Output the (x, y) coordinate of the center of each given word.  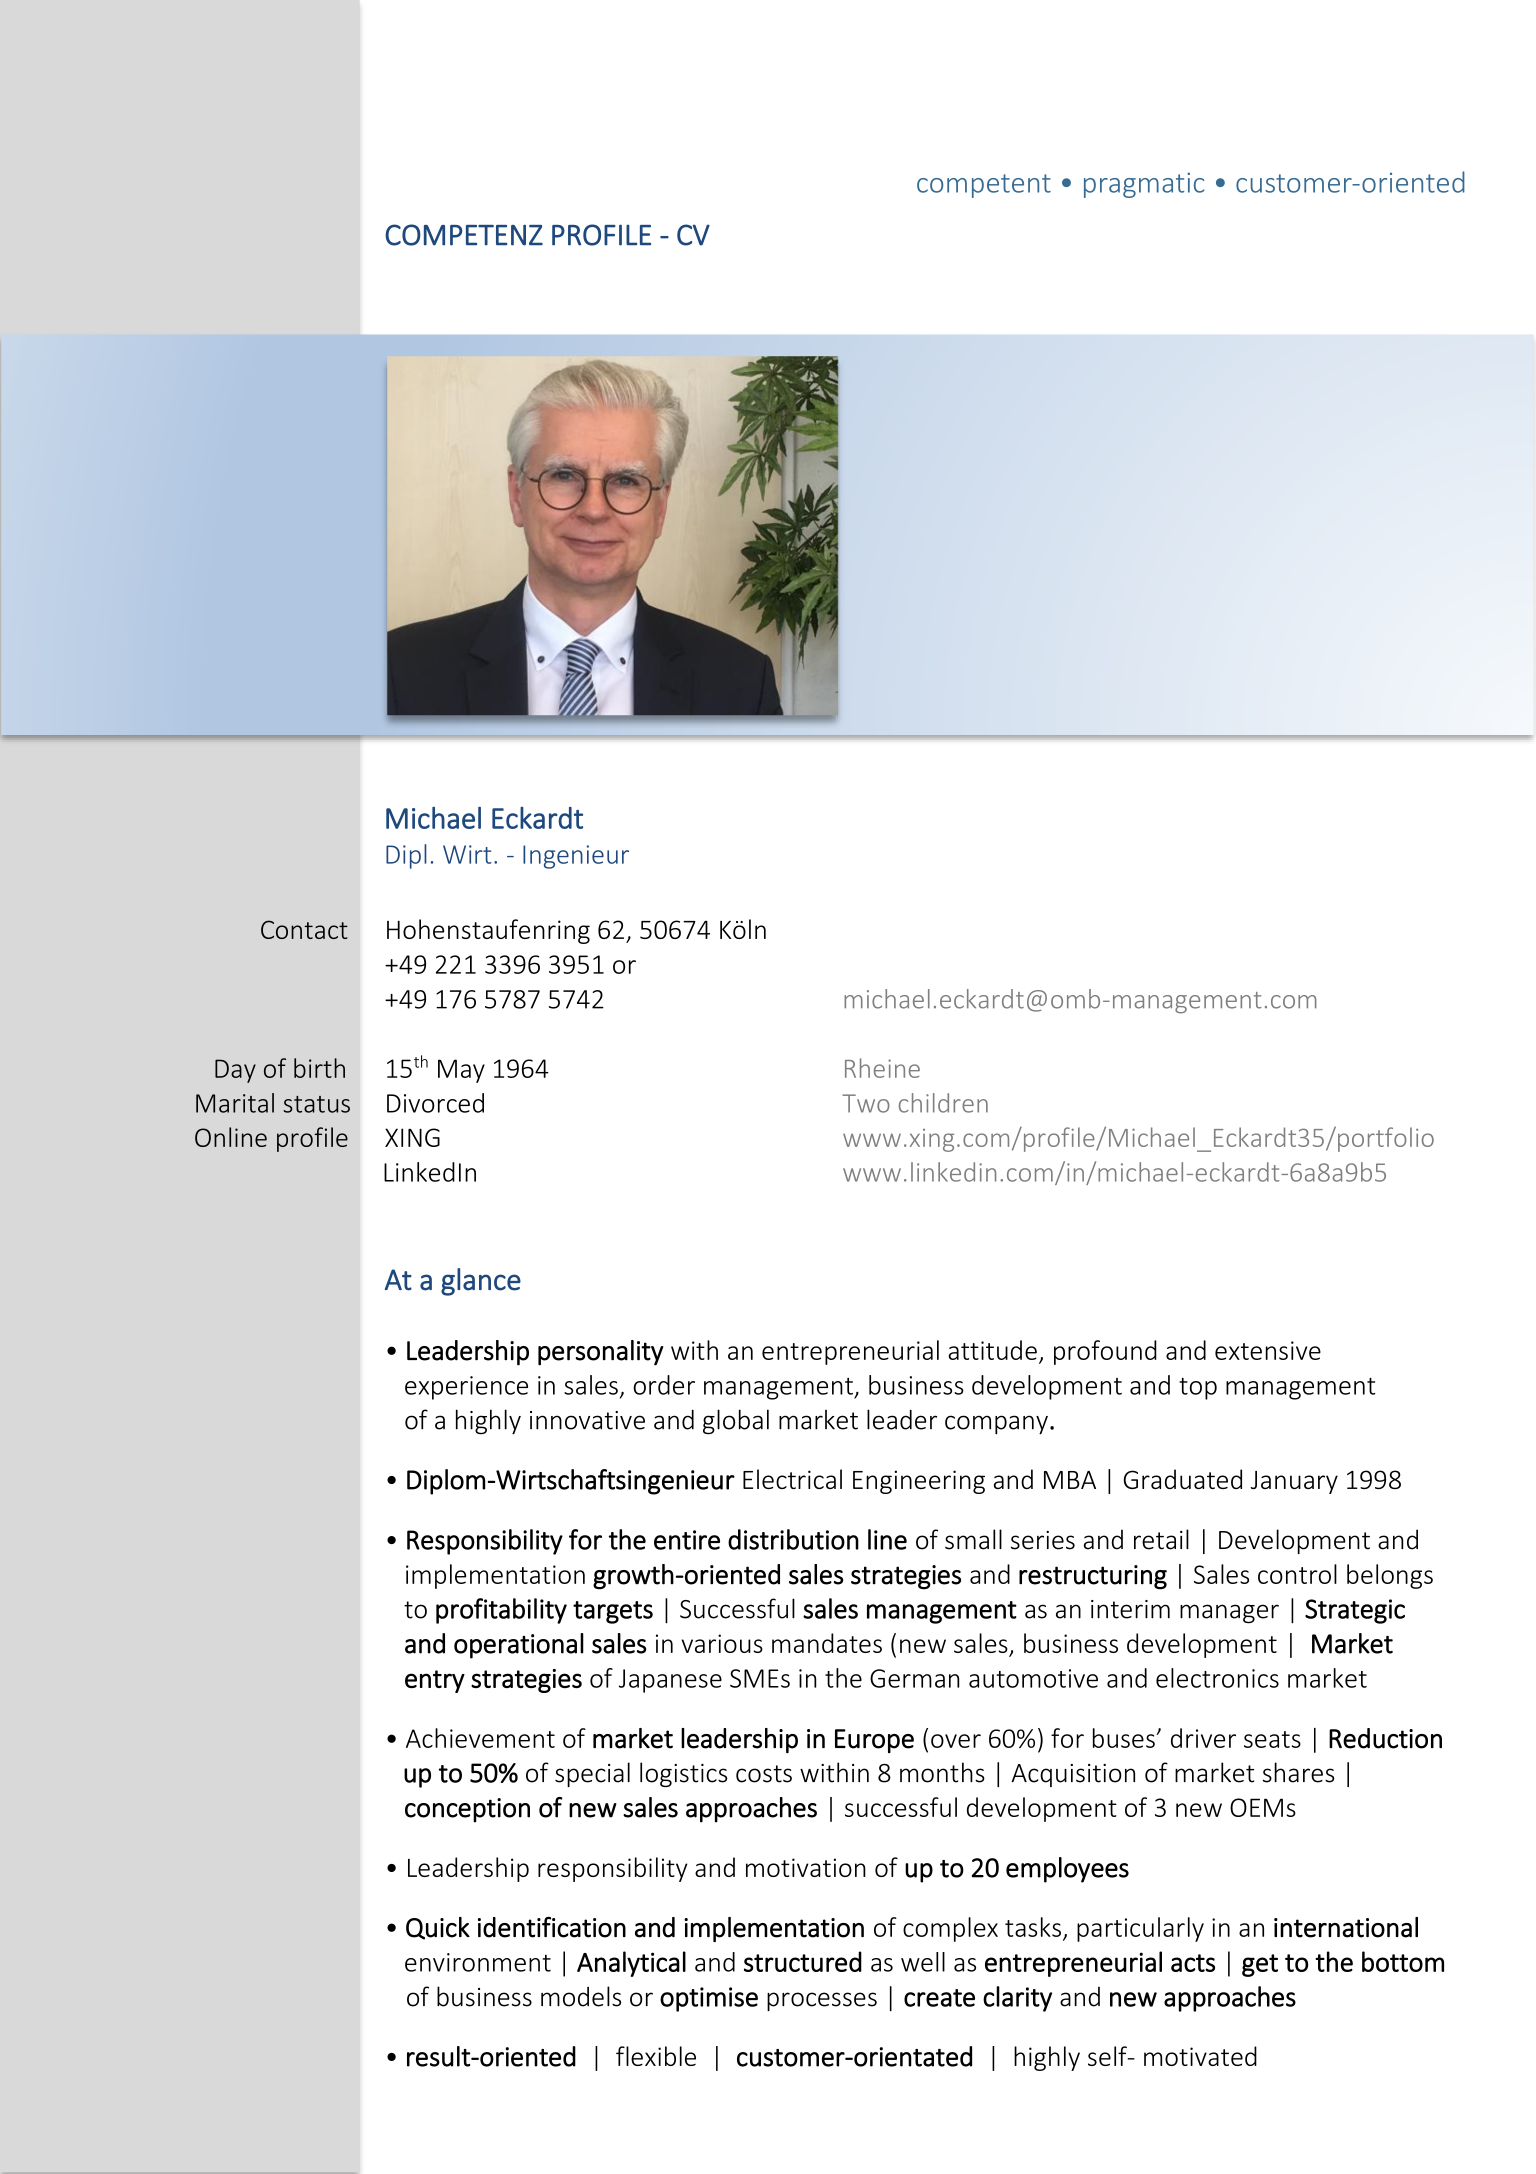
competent (984, 186)
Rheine (882, 1068)
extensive (1268, 1350)
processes (822, 2001)
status (316, 1104)
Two (866, 1103)
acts (1193, 1963)
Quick (438, 1928)
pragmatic (1144, 185)
